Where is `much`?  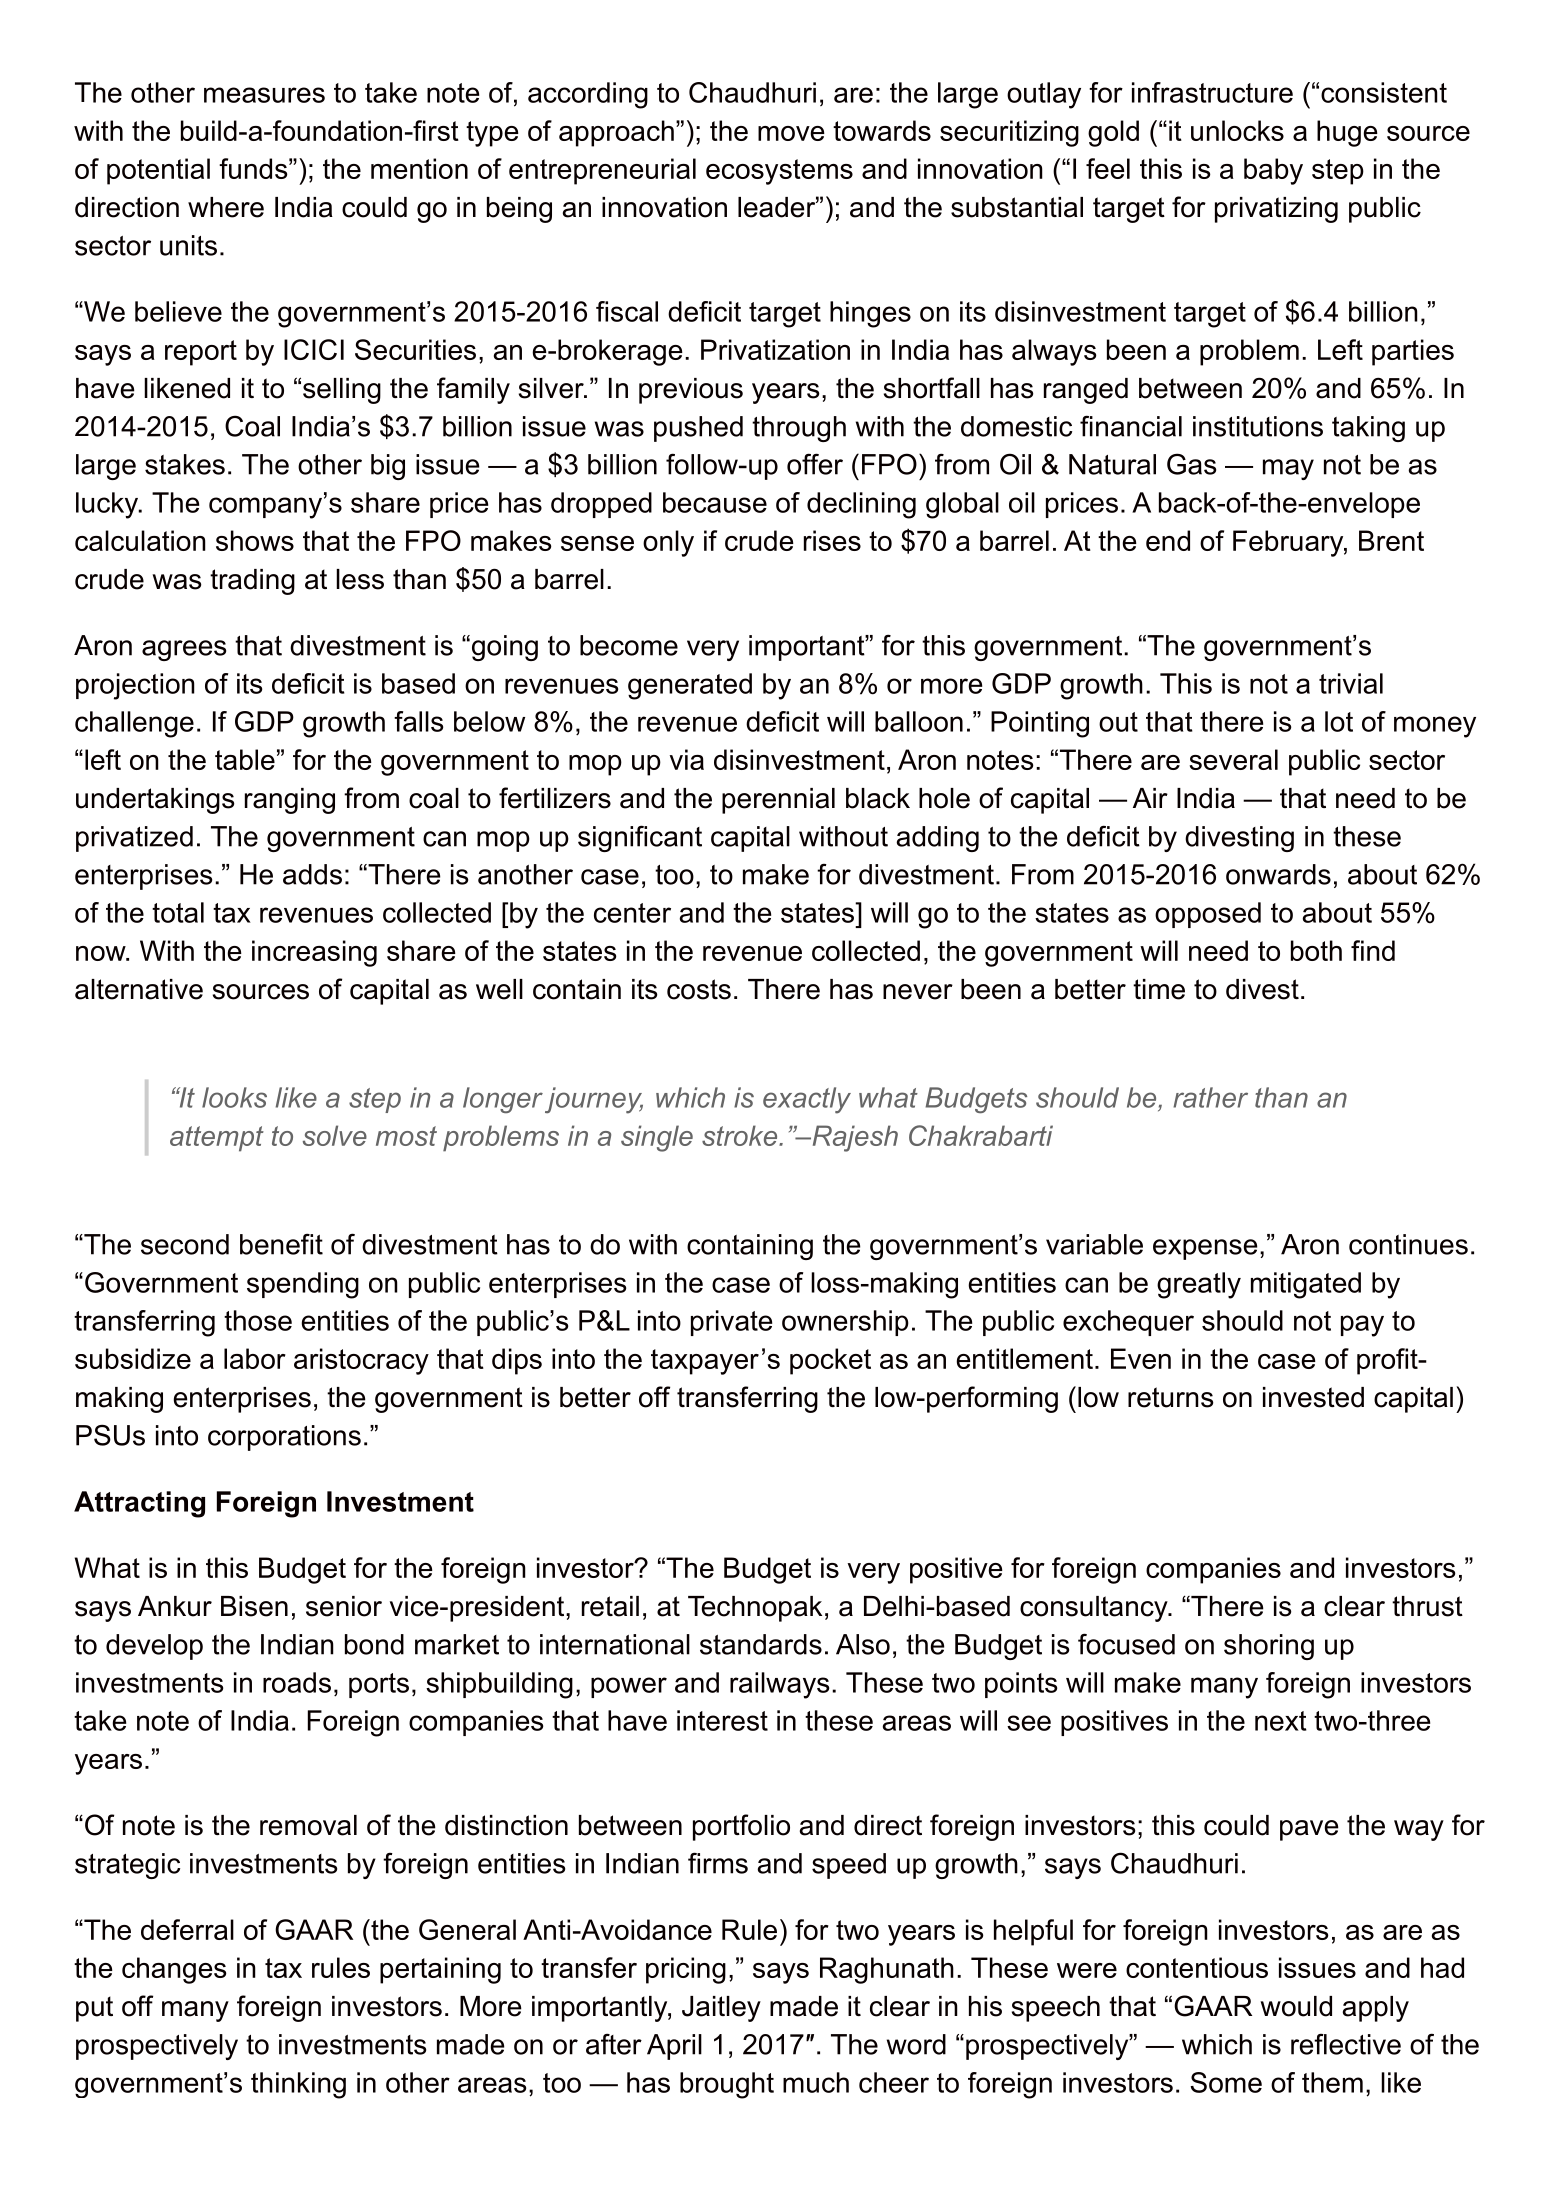 much is located at coordinates (816, 2082).
